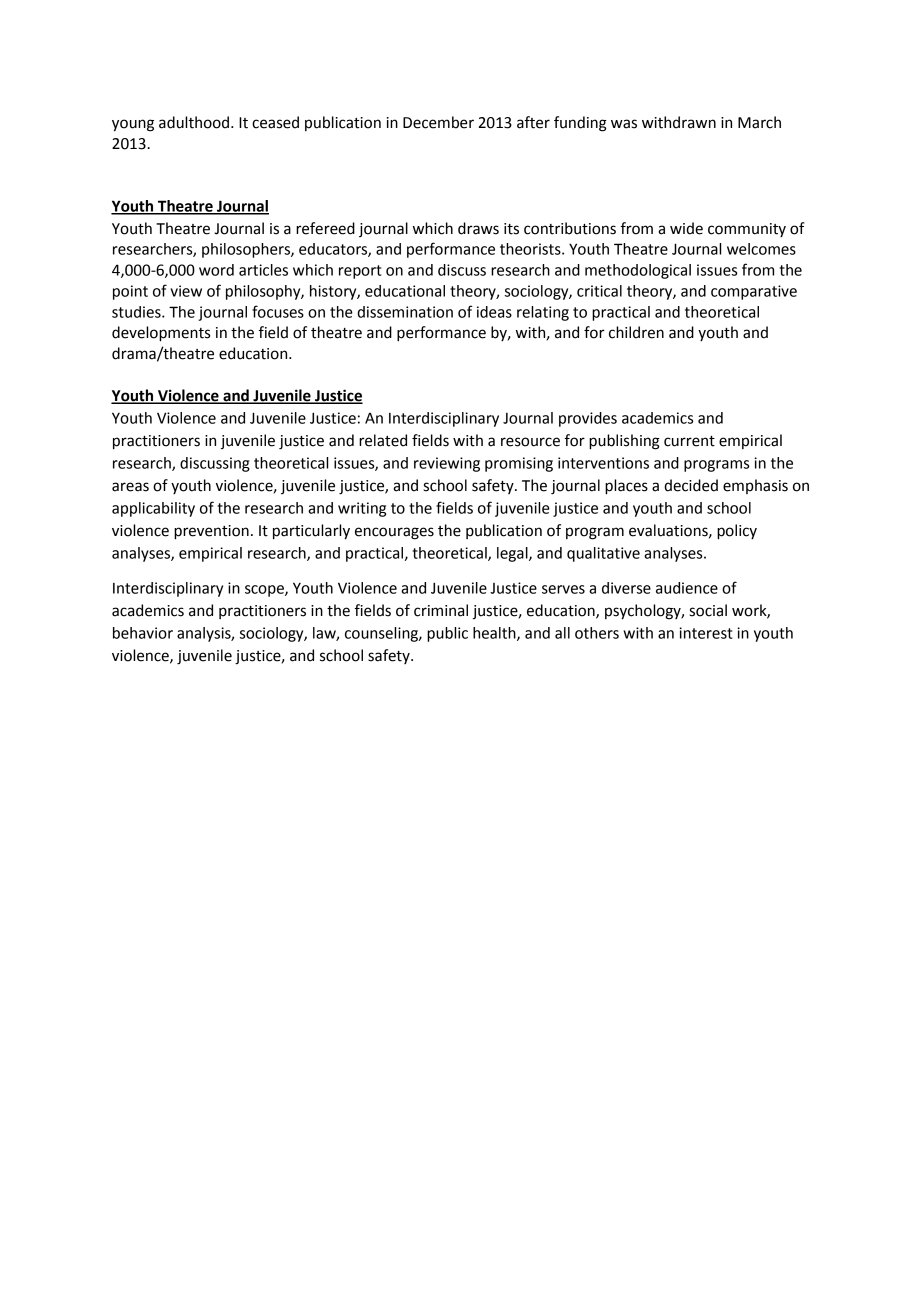 This image has height=1308, width=924. I want to click on social, so click(708, 610).
